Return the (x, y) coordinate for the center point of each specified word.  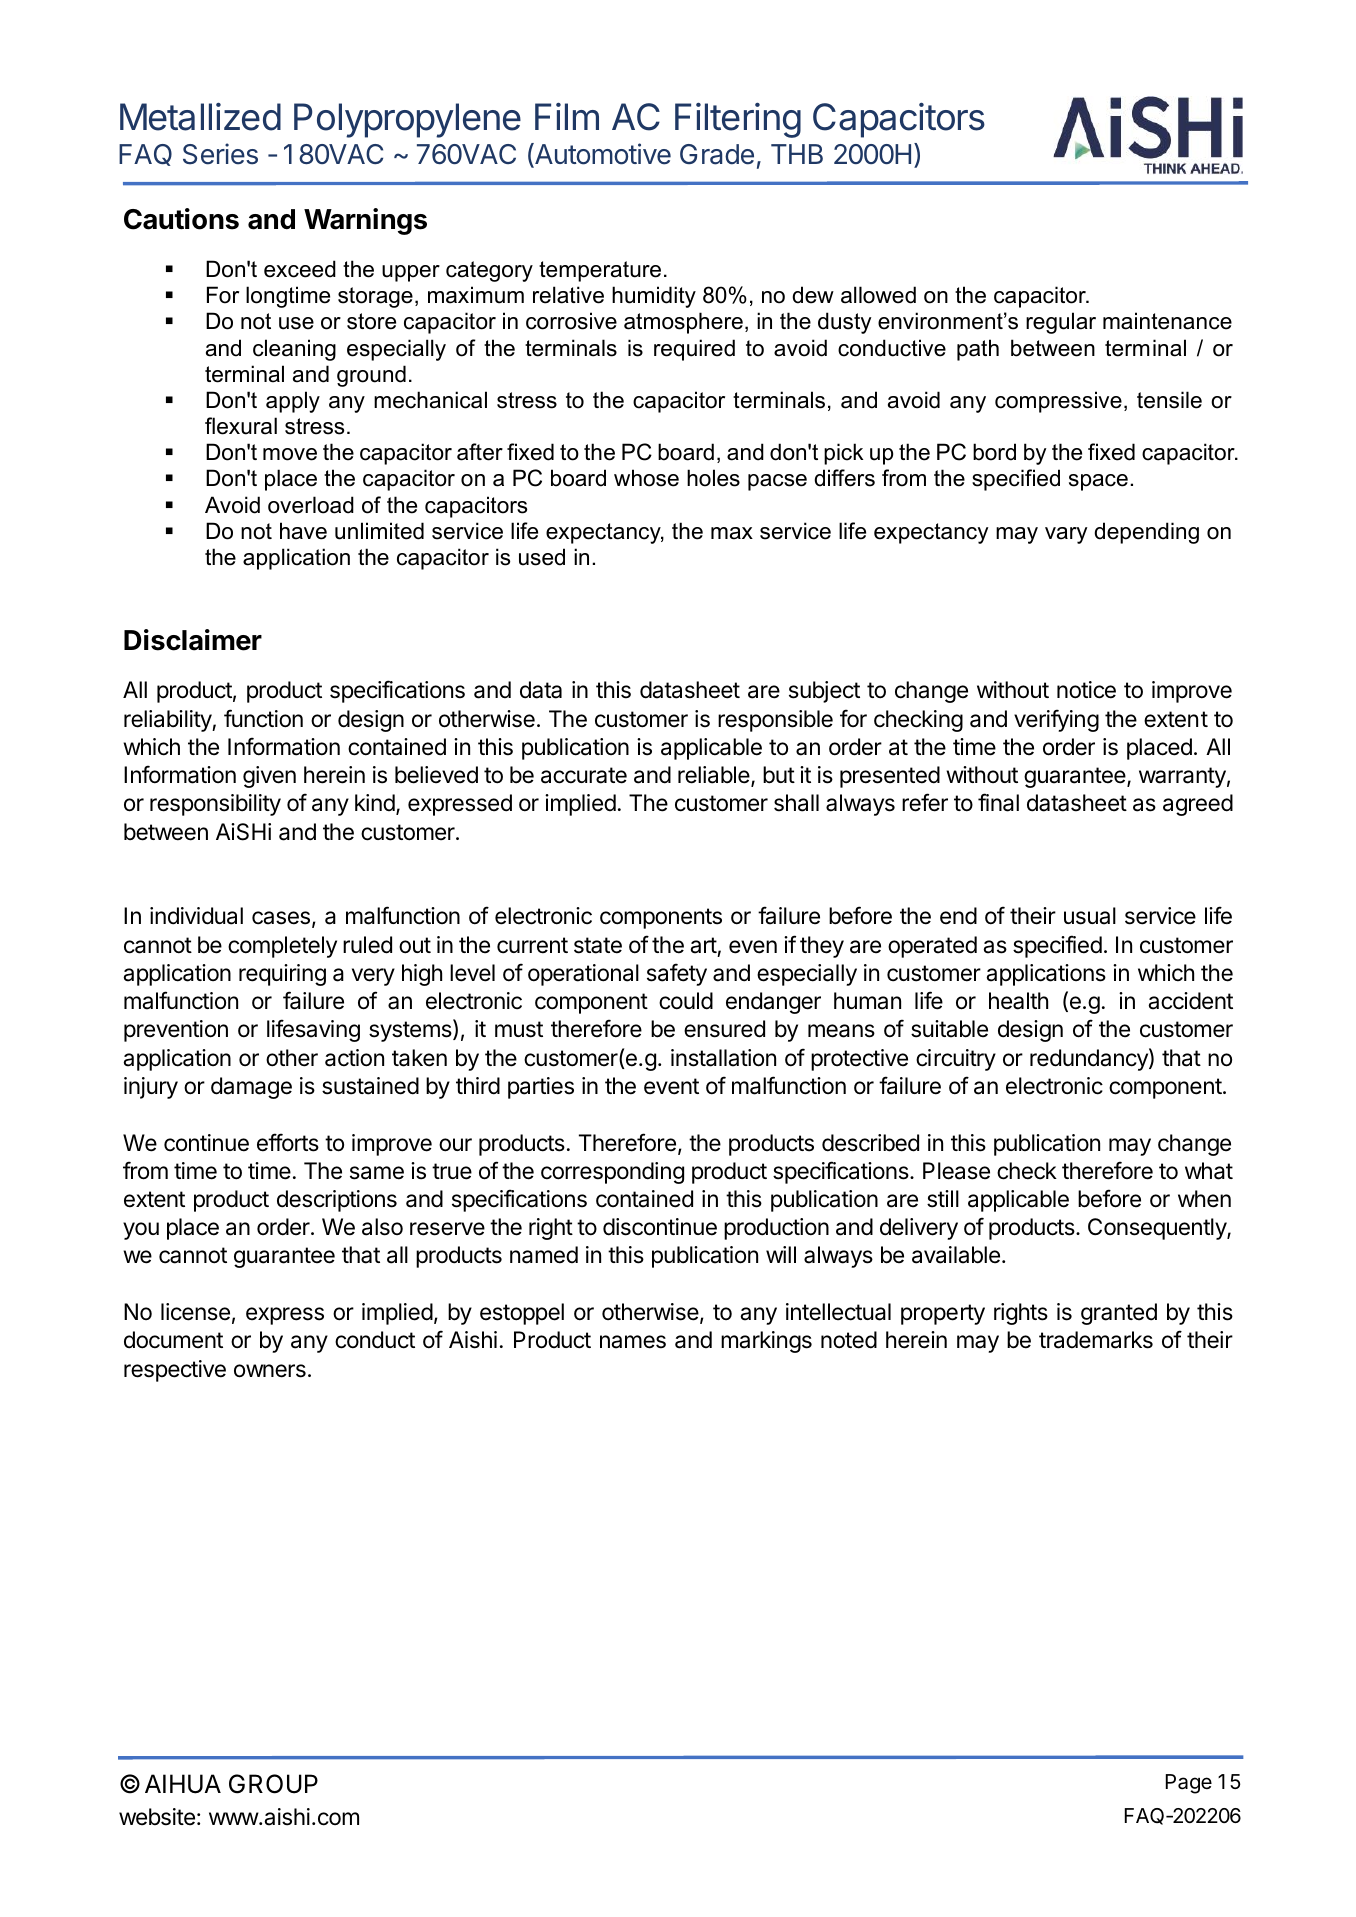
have (303, 531)
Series (220, 154)
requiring (282, 975)
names (633, 1342)
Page (1189, 1784)
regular (1061, 323)
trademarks (1096, 1340)
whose (646, 478)
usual (1090, 916)
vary (1066, 535)
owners (270, 1371)
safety (677, 974)
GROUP (273, 1784)
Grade (717, 154)
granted (1119, 1314)
